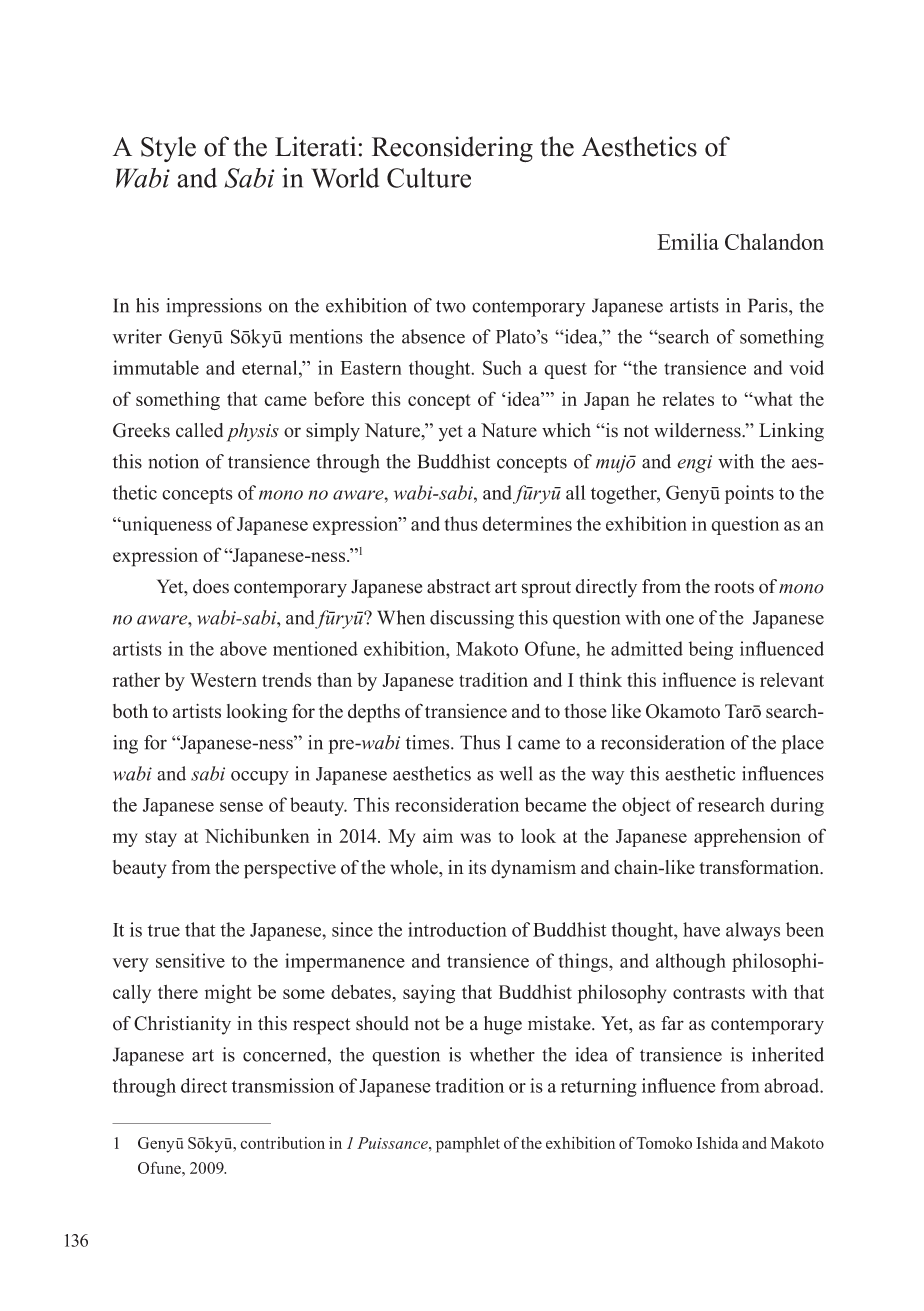 The image size is (924, 1311). Describe the element at coordinates (468, 1145) in the screenshot. I see `pamphlet` at that location.
